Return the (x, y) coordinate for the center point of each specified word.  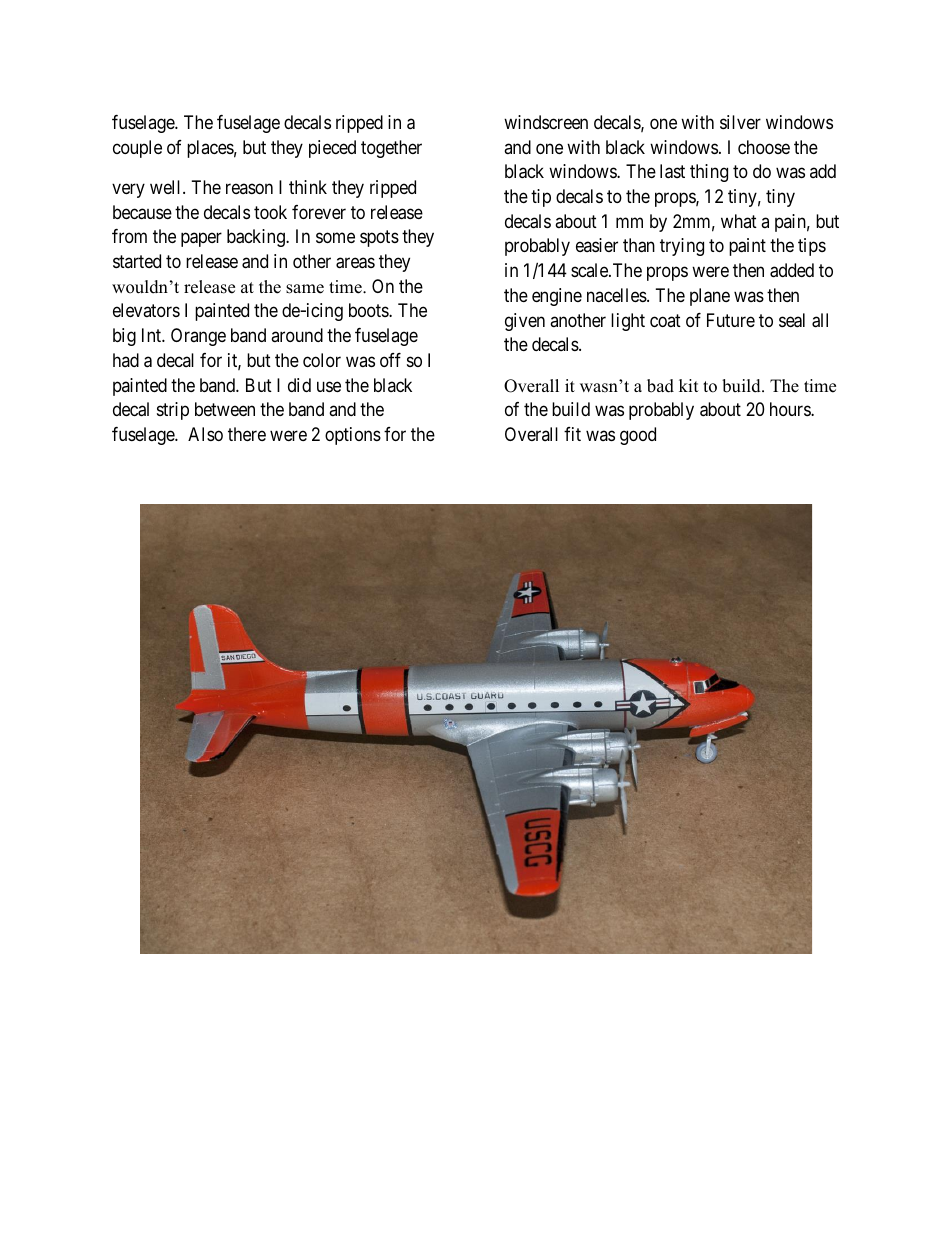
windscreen (546, 122)
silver (740, 122)
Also (205, 434)
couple (137, 149)
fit (572, 434)
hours (791, 409)
